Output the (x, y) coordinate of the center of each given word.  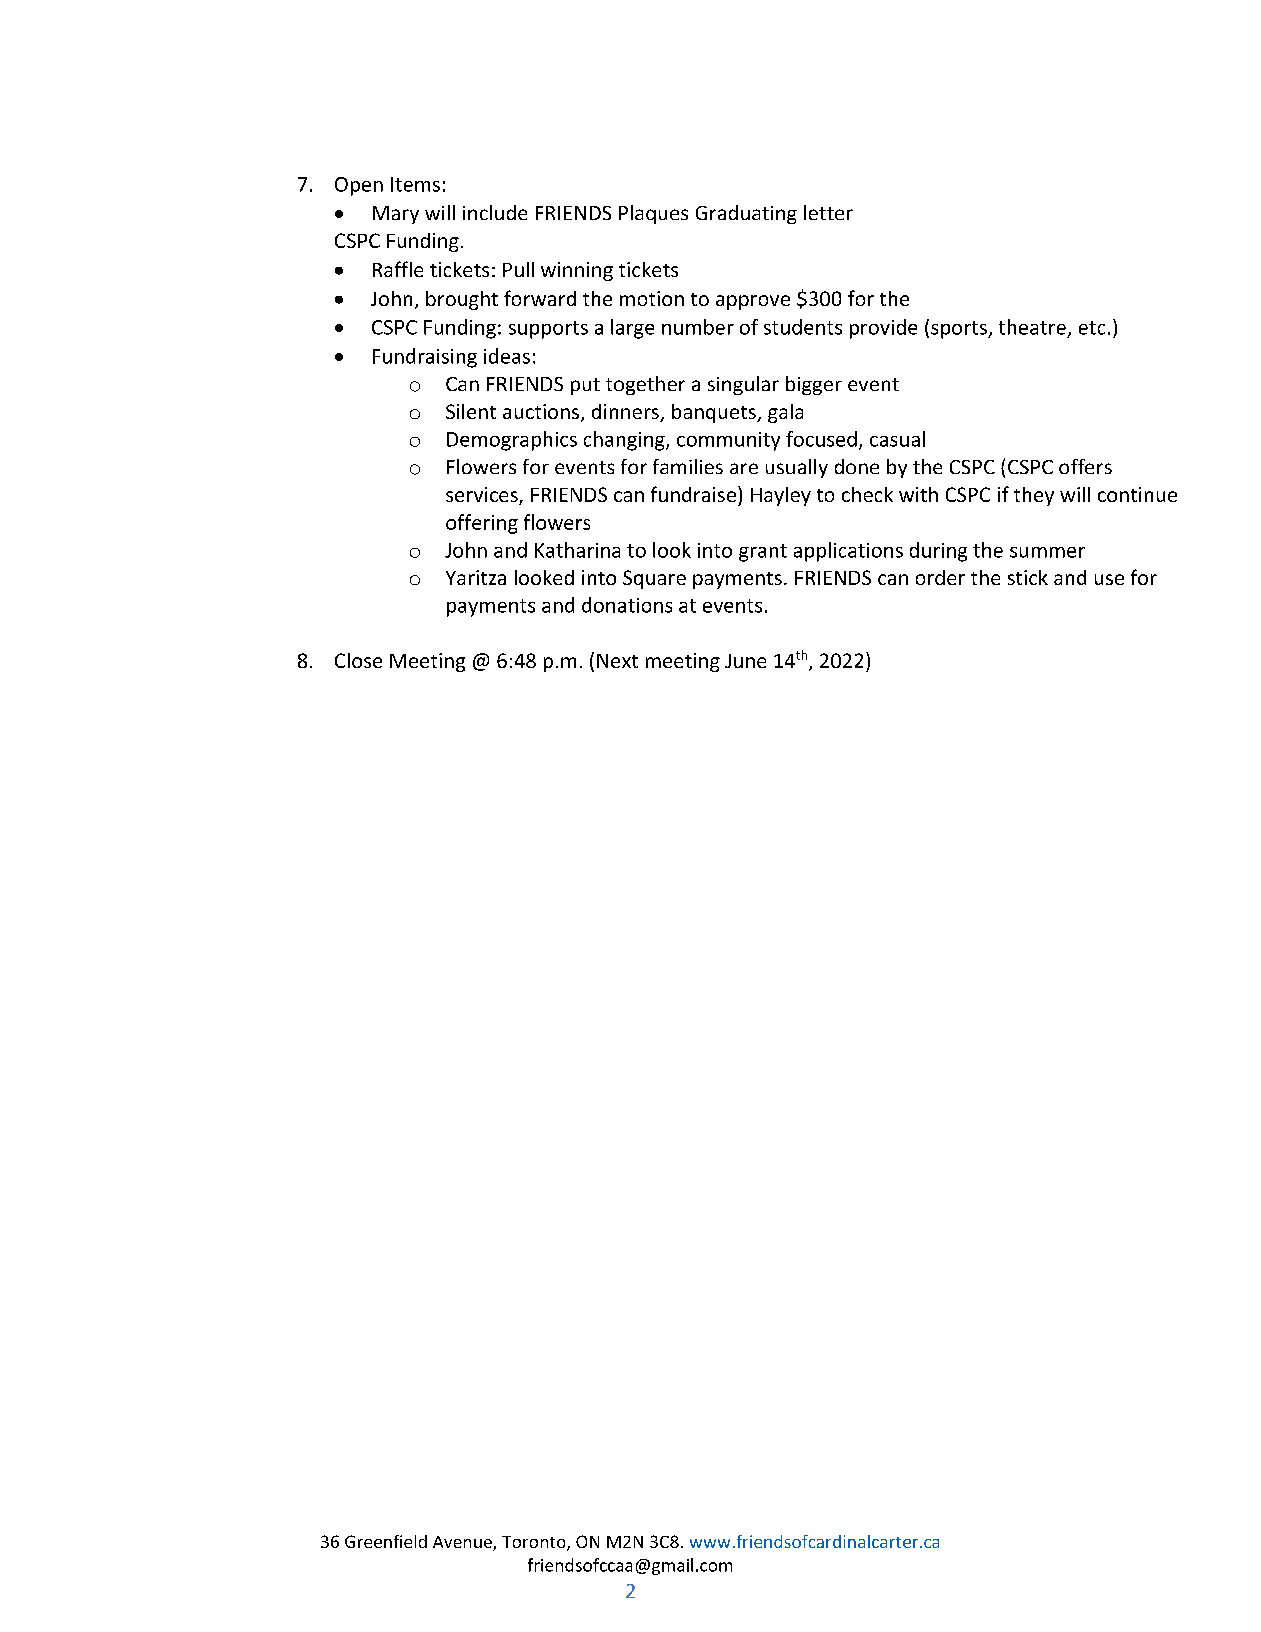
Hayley (781, 496)
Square (654, 579)
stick (1028, 577)
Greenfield (386, 1541)
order (940, 577)
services (483, 496)
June (745, 661)
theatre (1032, 327)
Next (617, 661)
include (495, 212)
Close (358, 660)
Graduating (746, 214)
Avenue (463, 1543)
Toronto (535, 1543)
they (1034, 496)
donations (627, 605)
